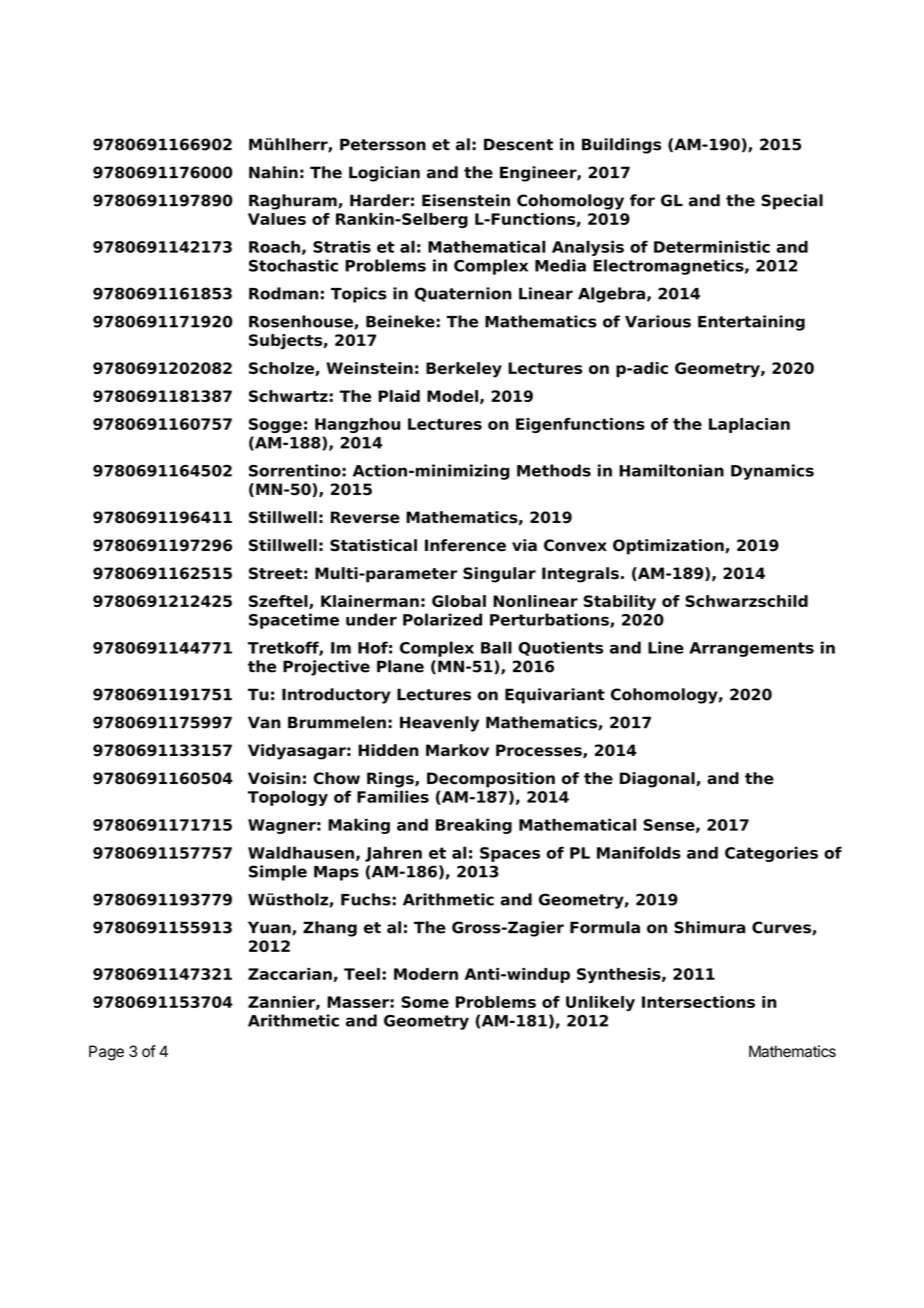 The height and width of the document is (1308, 924). What do you see at coordinates (425, 1002) in the document?
I see `Some` at bounding box center [425, 1002].
